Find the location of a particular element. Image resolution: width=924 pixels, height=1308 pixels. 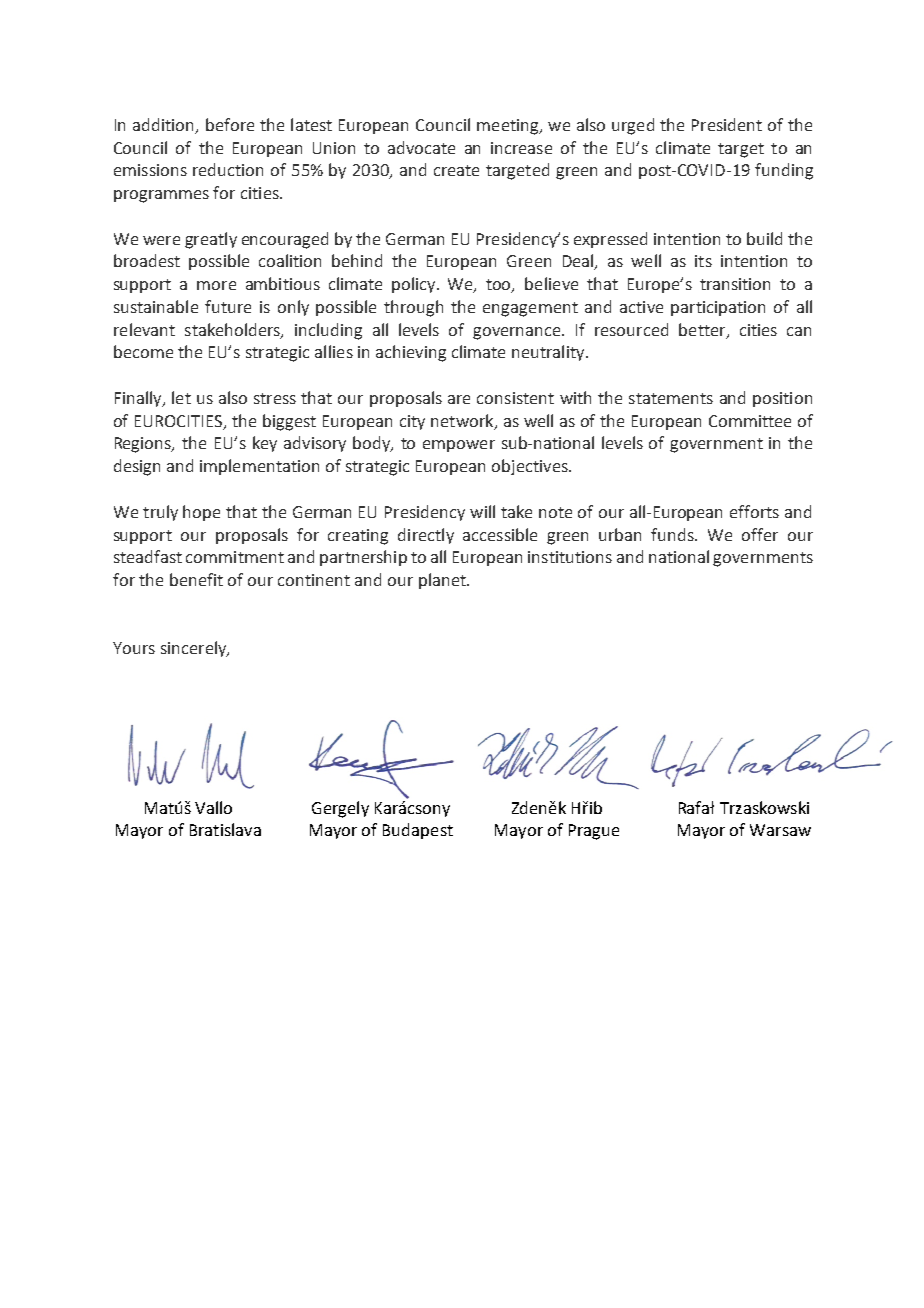

directly is located at coordinates (426, 536).
